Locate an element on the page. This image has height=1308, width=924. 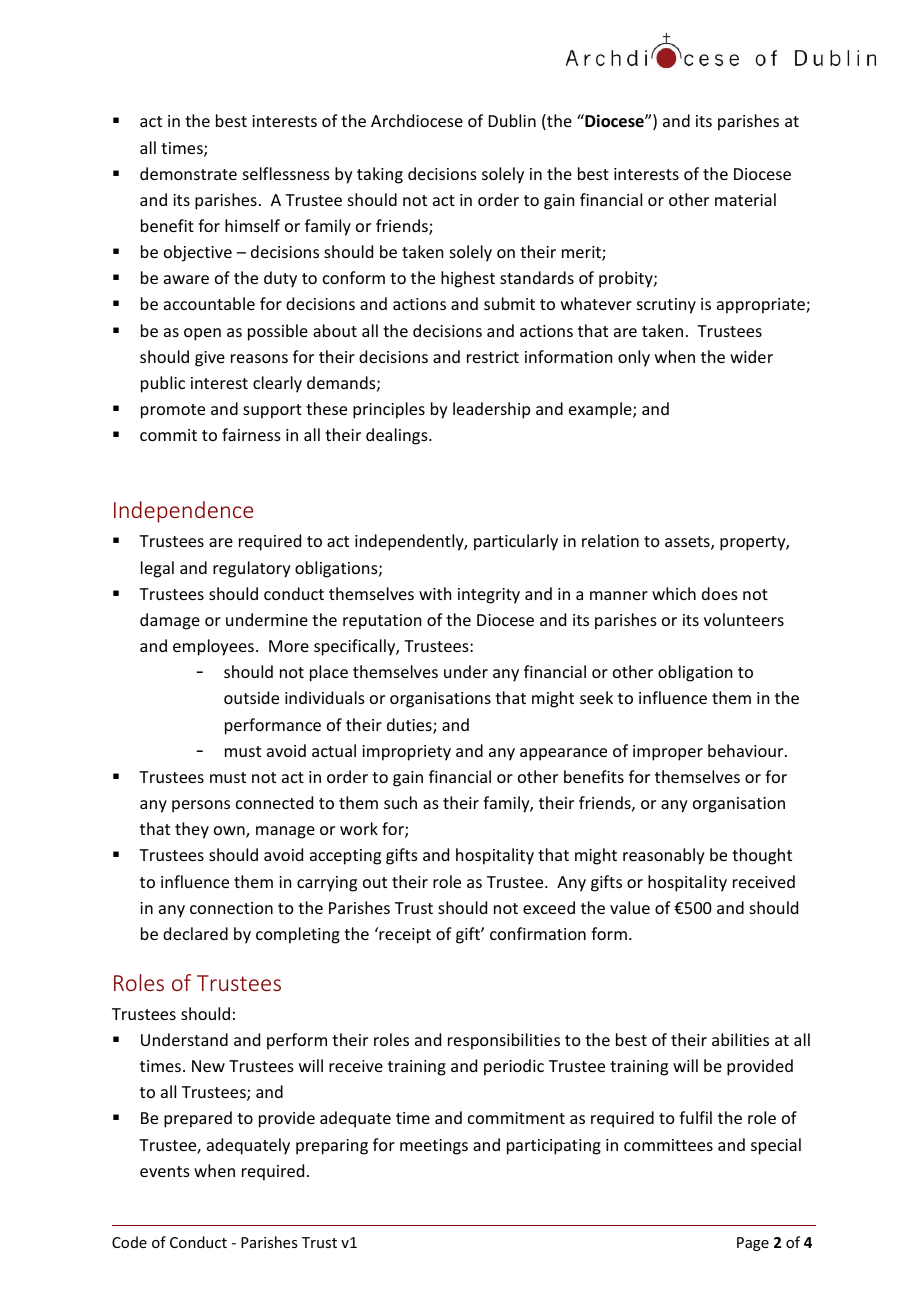
material is located at coordinates (745, 199).
